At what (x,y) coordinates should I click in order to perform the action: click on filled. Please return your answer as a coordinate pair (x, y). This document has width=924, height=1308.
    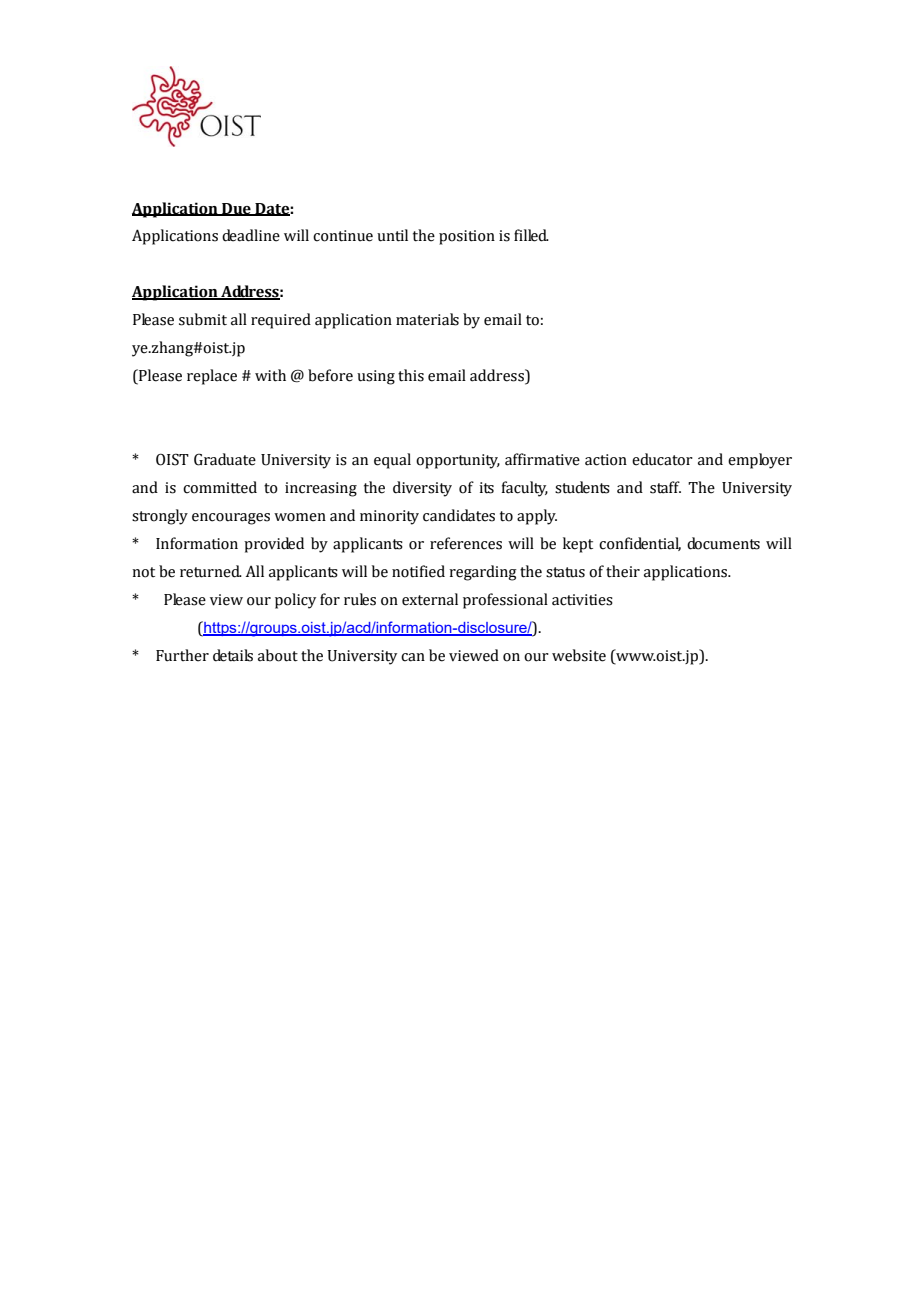
    Looking at the image, I should click on (531, 235).
